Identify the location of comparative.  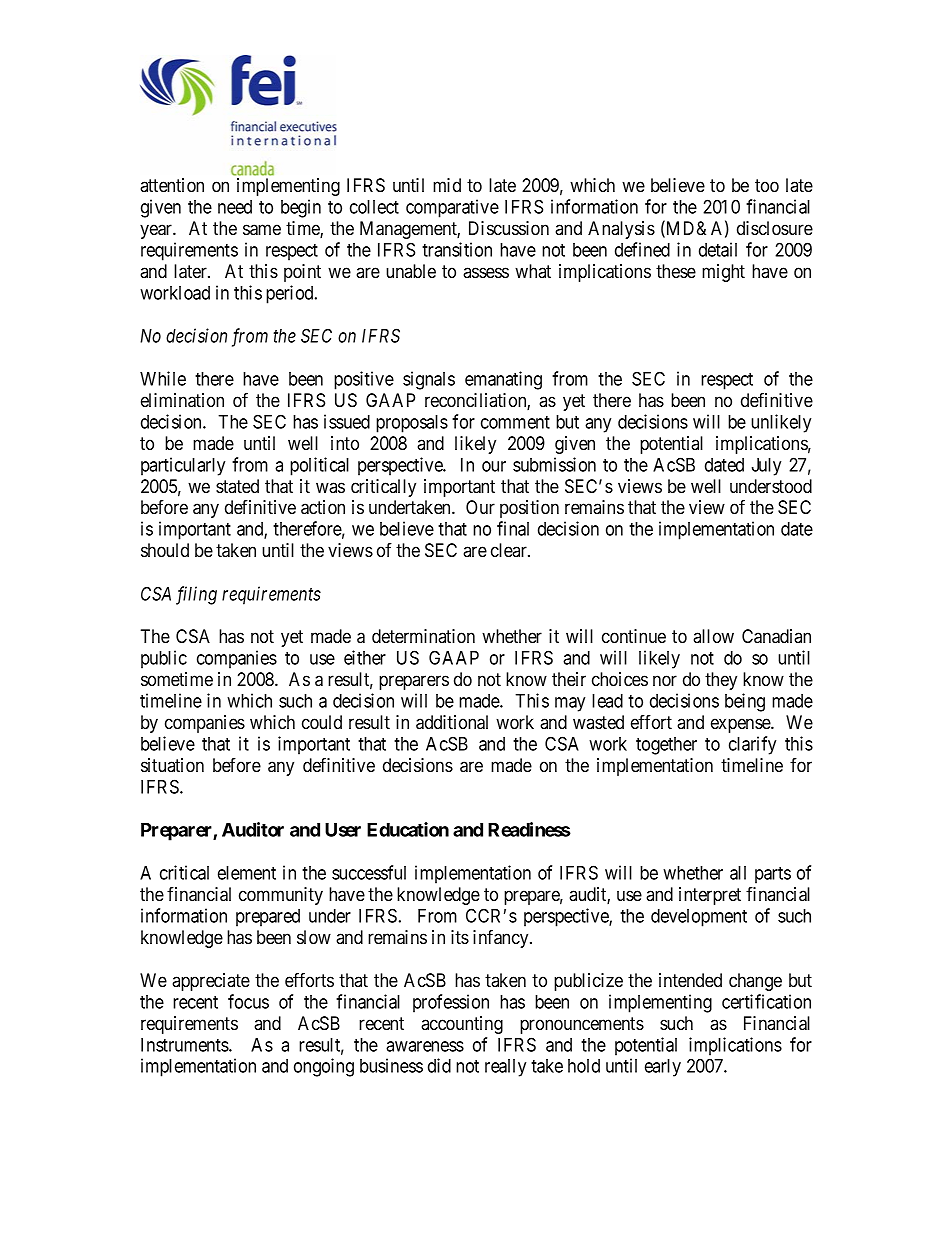
(452, 208).
